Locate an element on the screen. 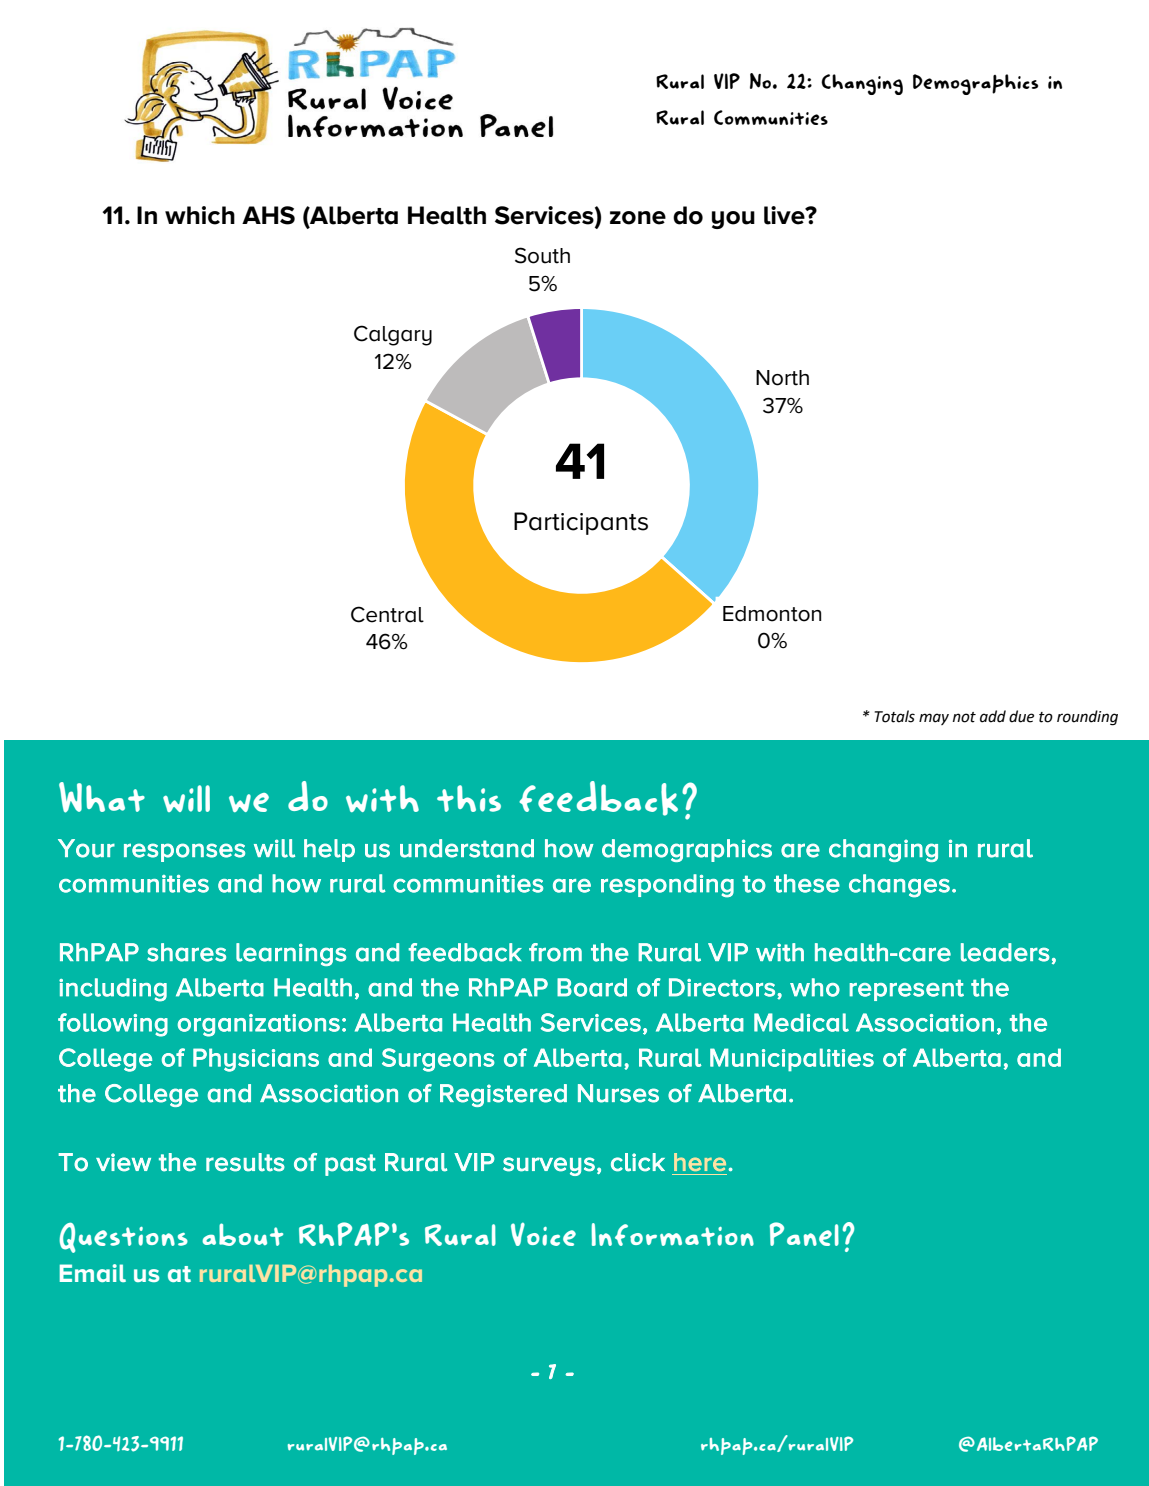  which is located at coordinates (200, 215).
